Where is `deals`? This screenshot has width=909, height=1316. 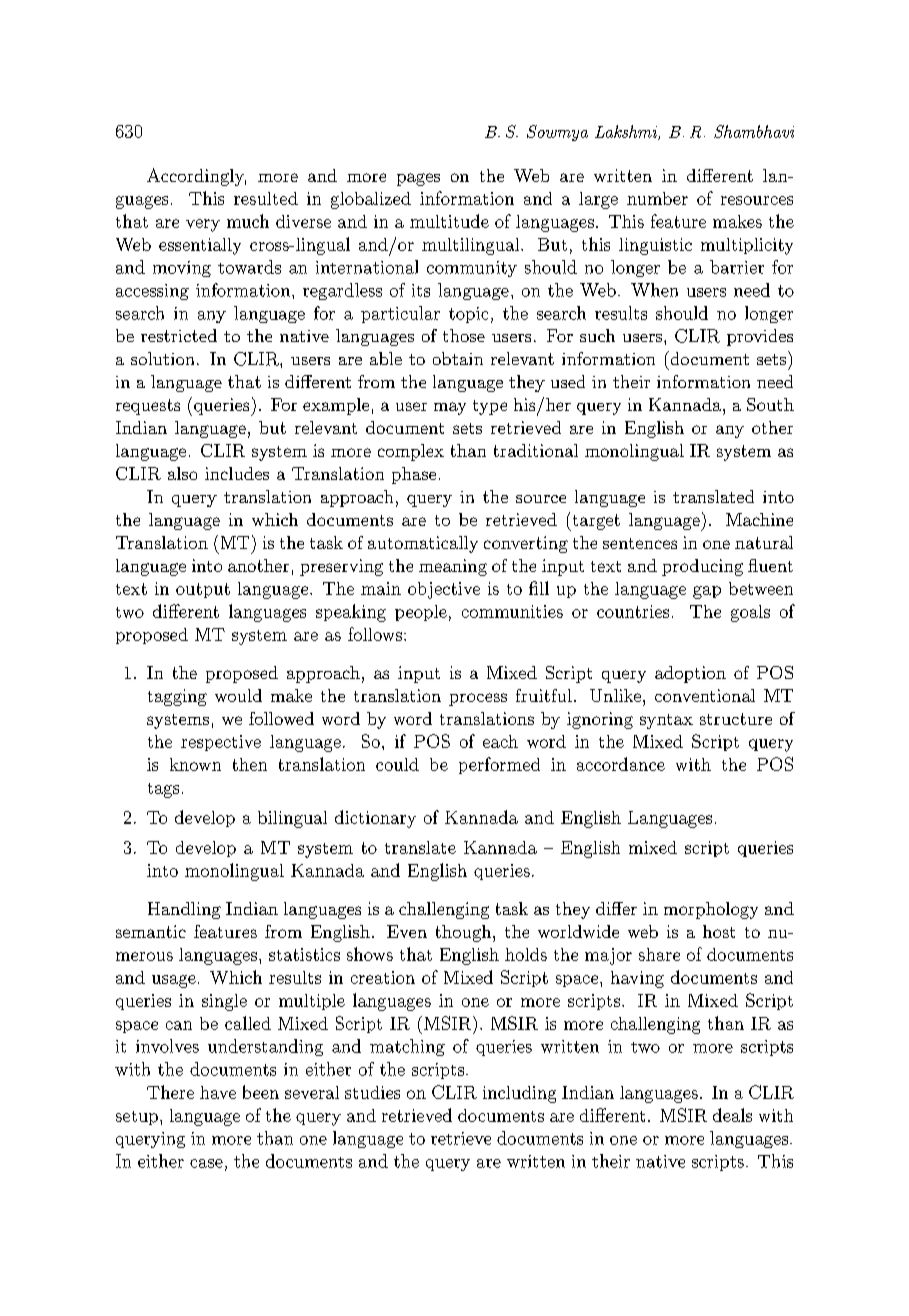 deals is located at coordinates (732, 1115).
